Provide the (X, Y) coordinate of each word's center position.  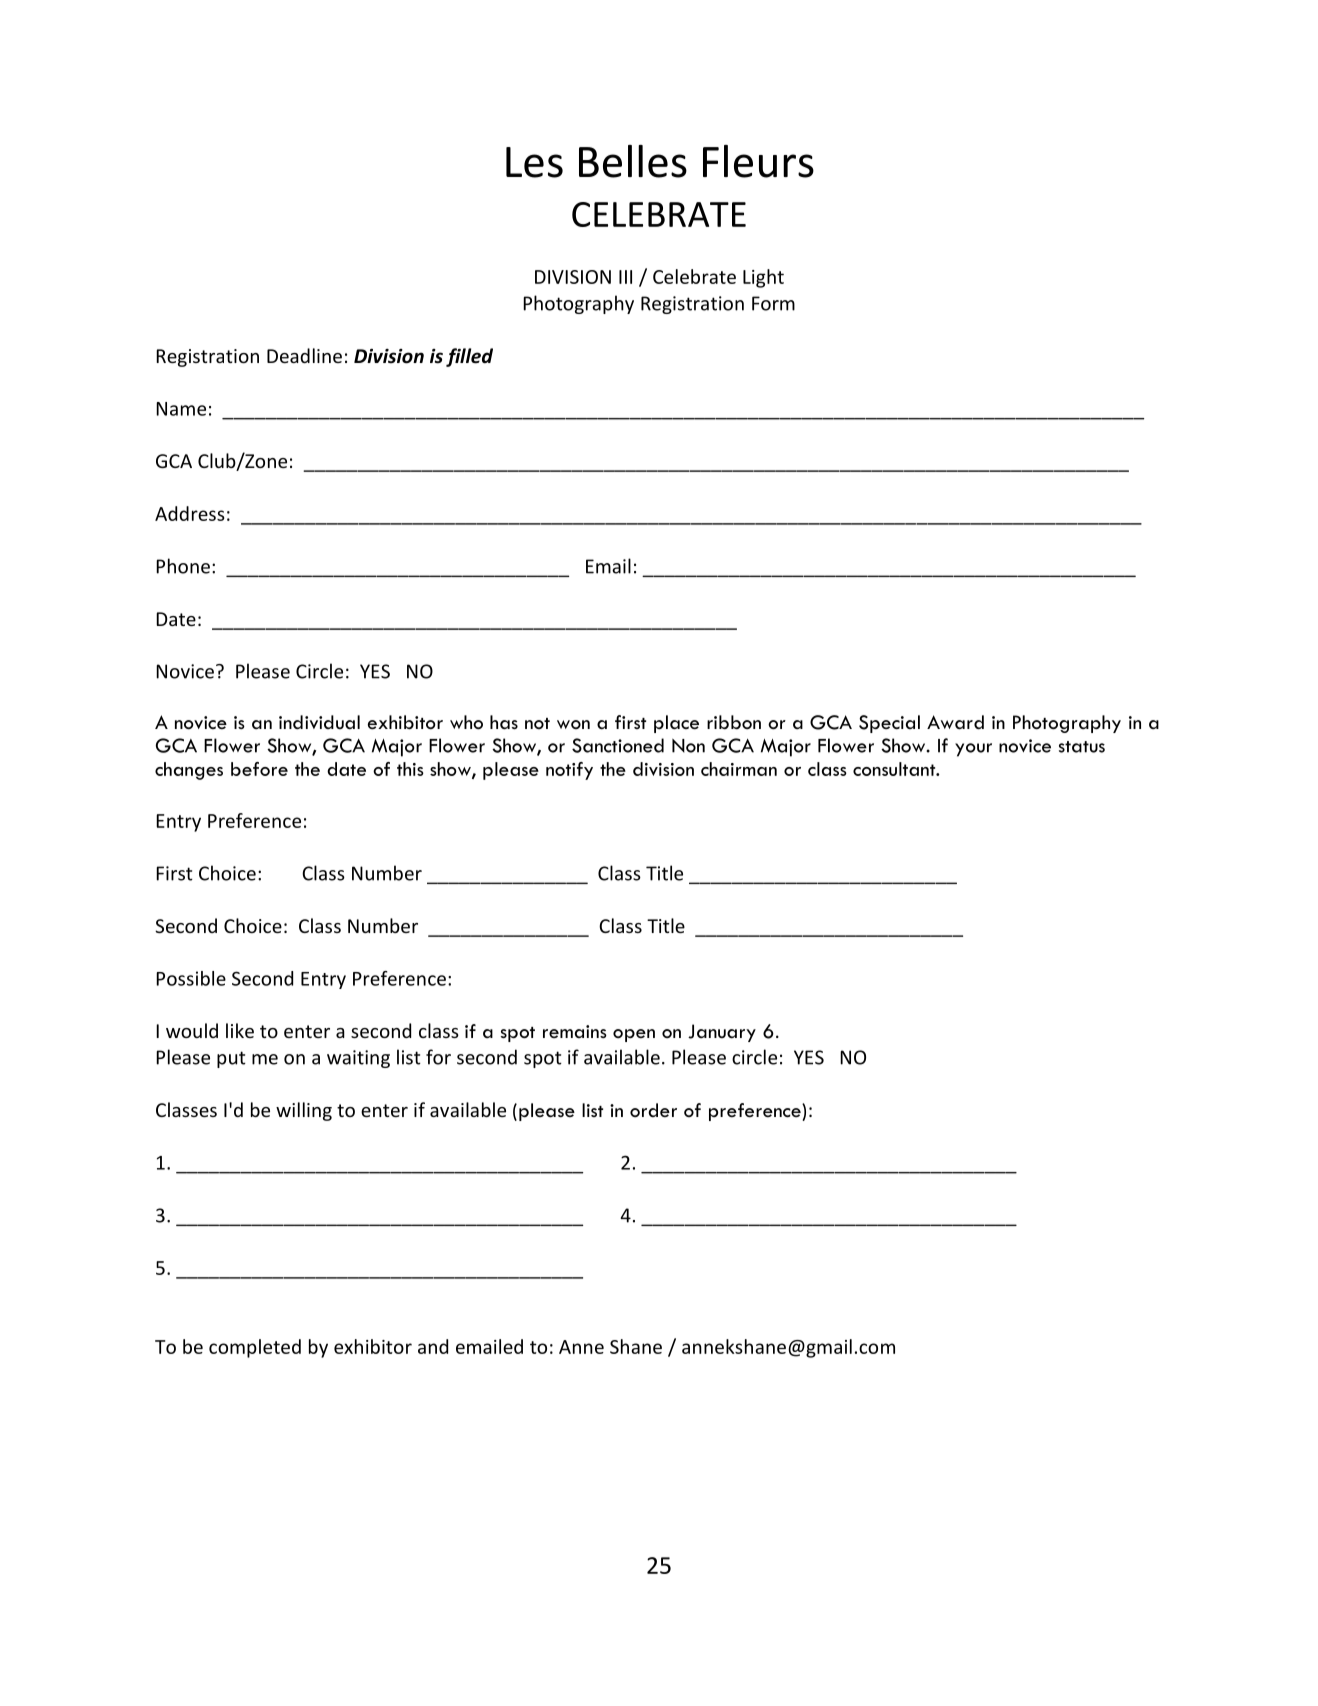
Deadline (304, 355)
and (433, 1346)
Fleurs (758, 161)
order (653, 1110)
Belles (633, 161)
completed (255, 1348)
